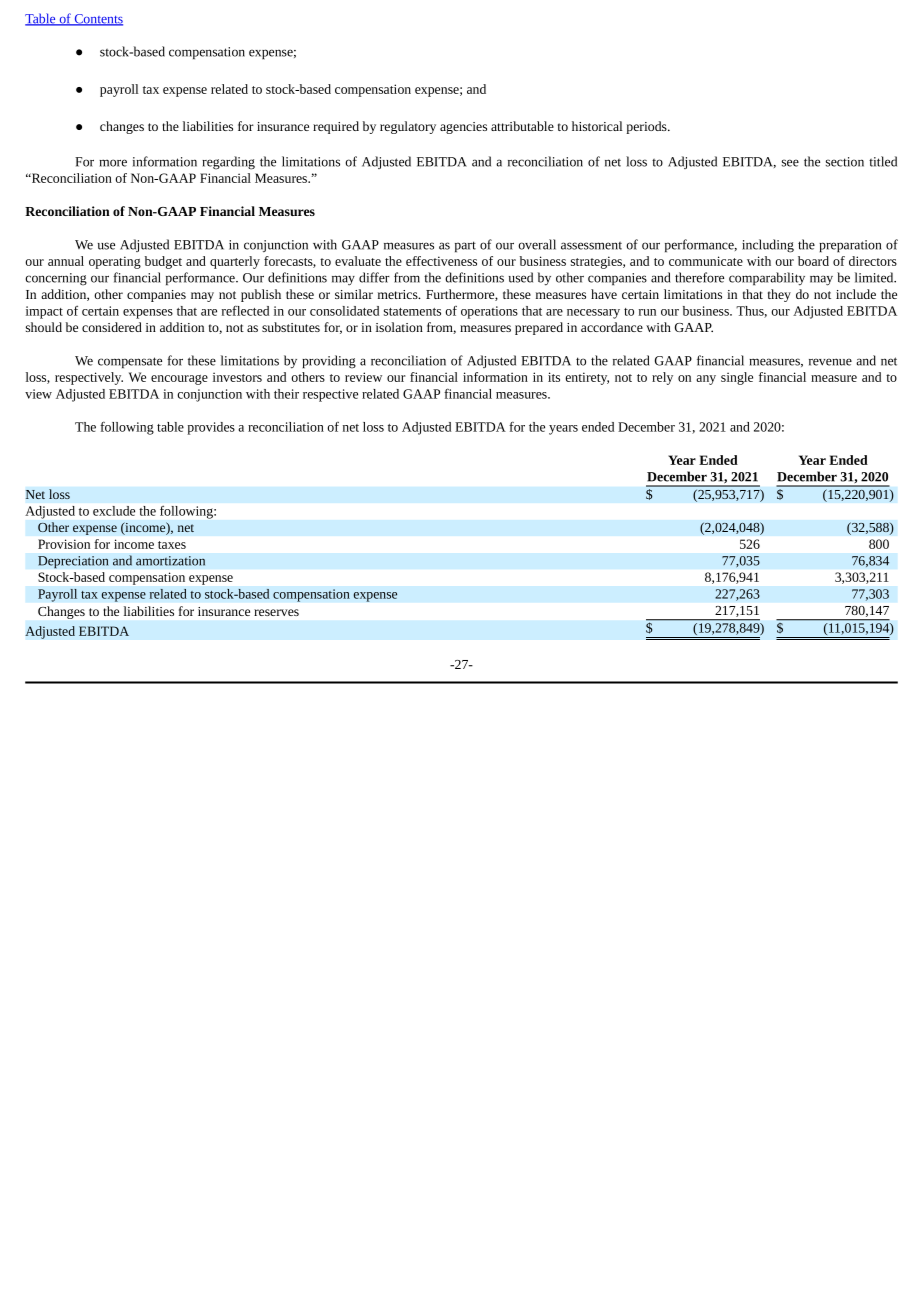 The image size is (924, 1308). What do you see at coordinates (211, 428) in the screenshot?
I see `provides` at bounding box center [211, 428].
